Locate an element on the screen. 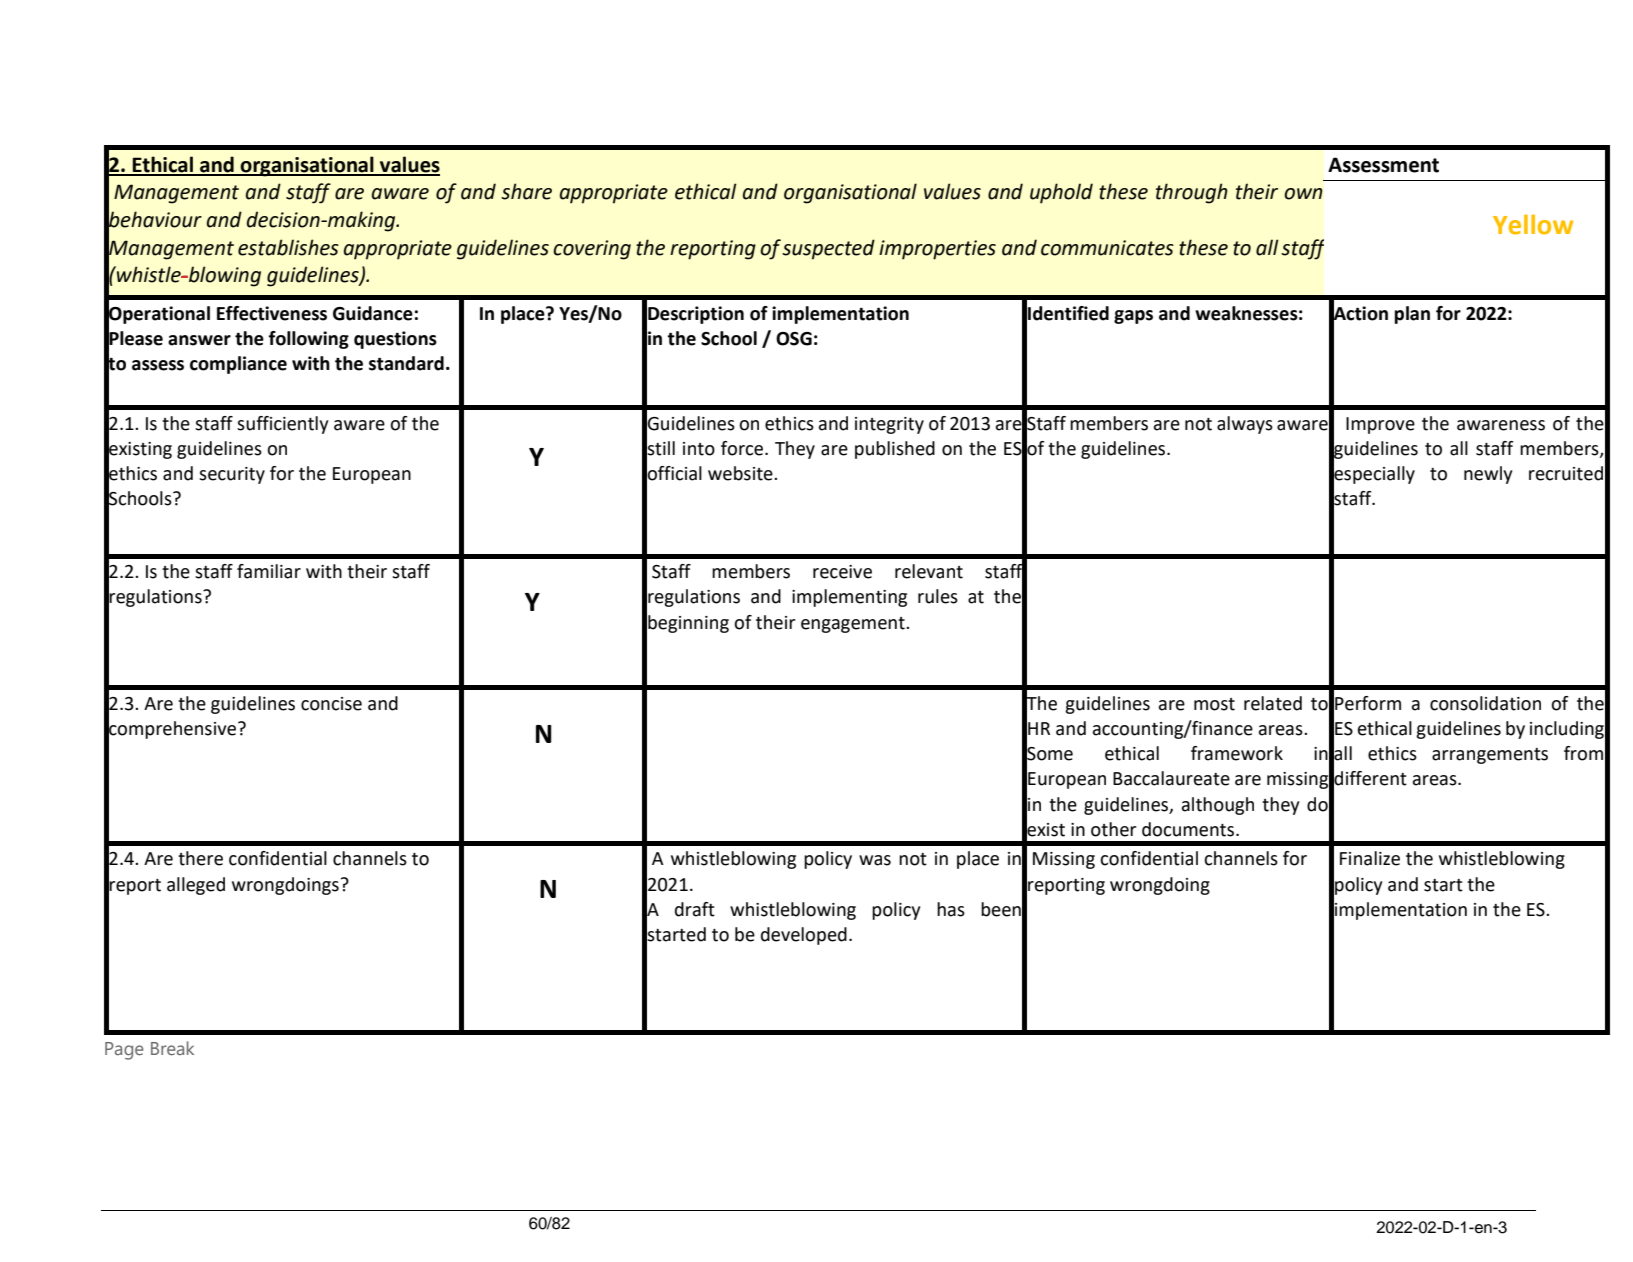  establishes is located at coordinates (288, 247).
